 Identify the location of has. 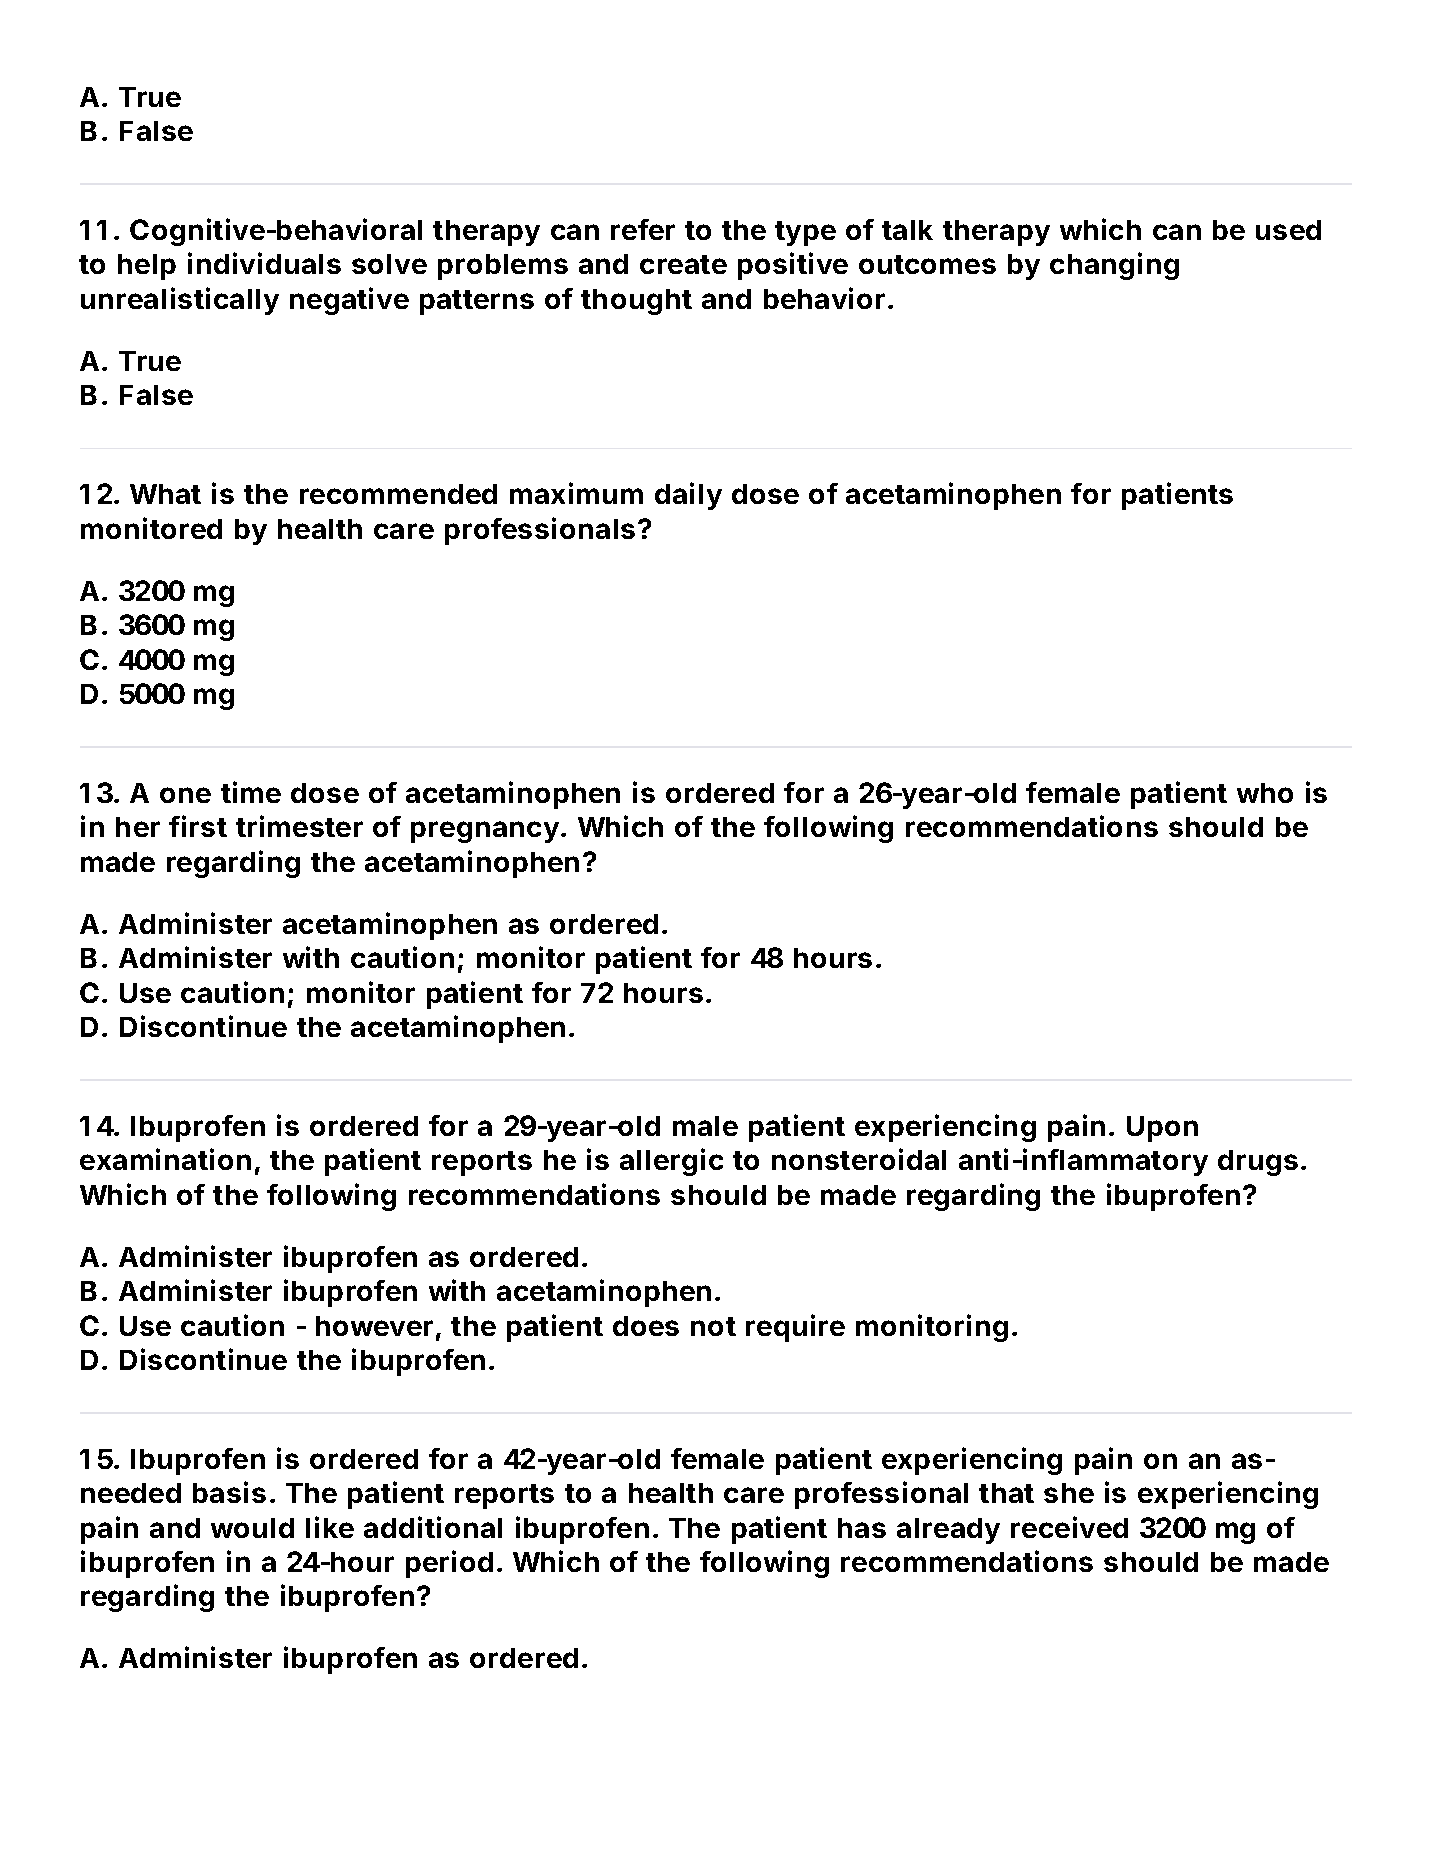
(862, 1528).
